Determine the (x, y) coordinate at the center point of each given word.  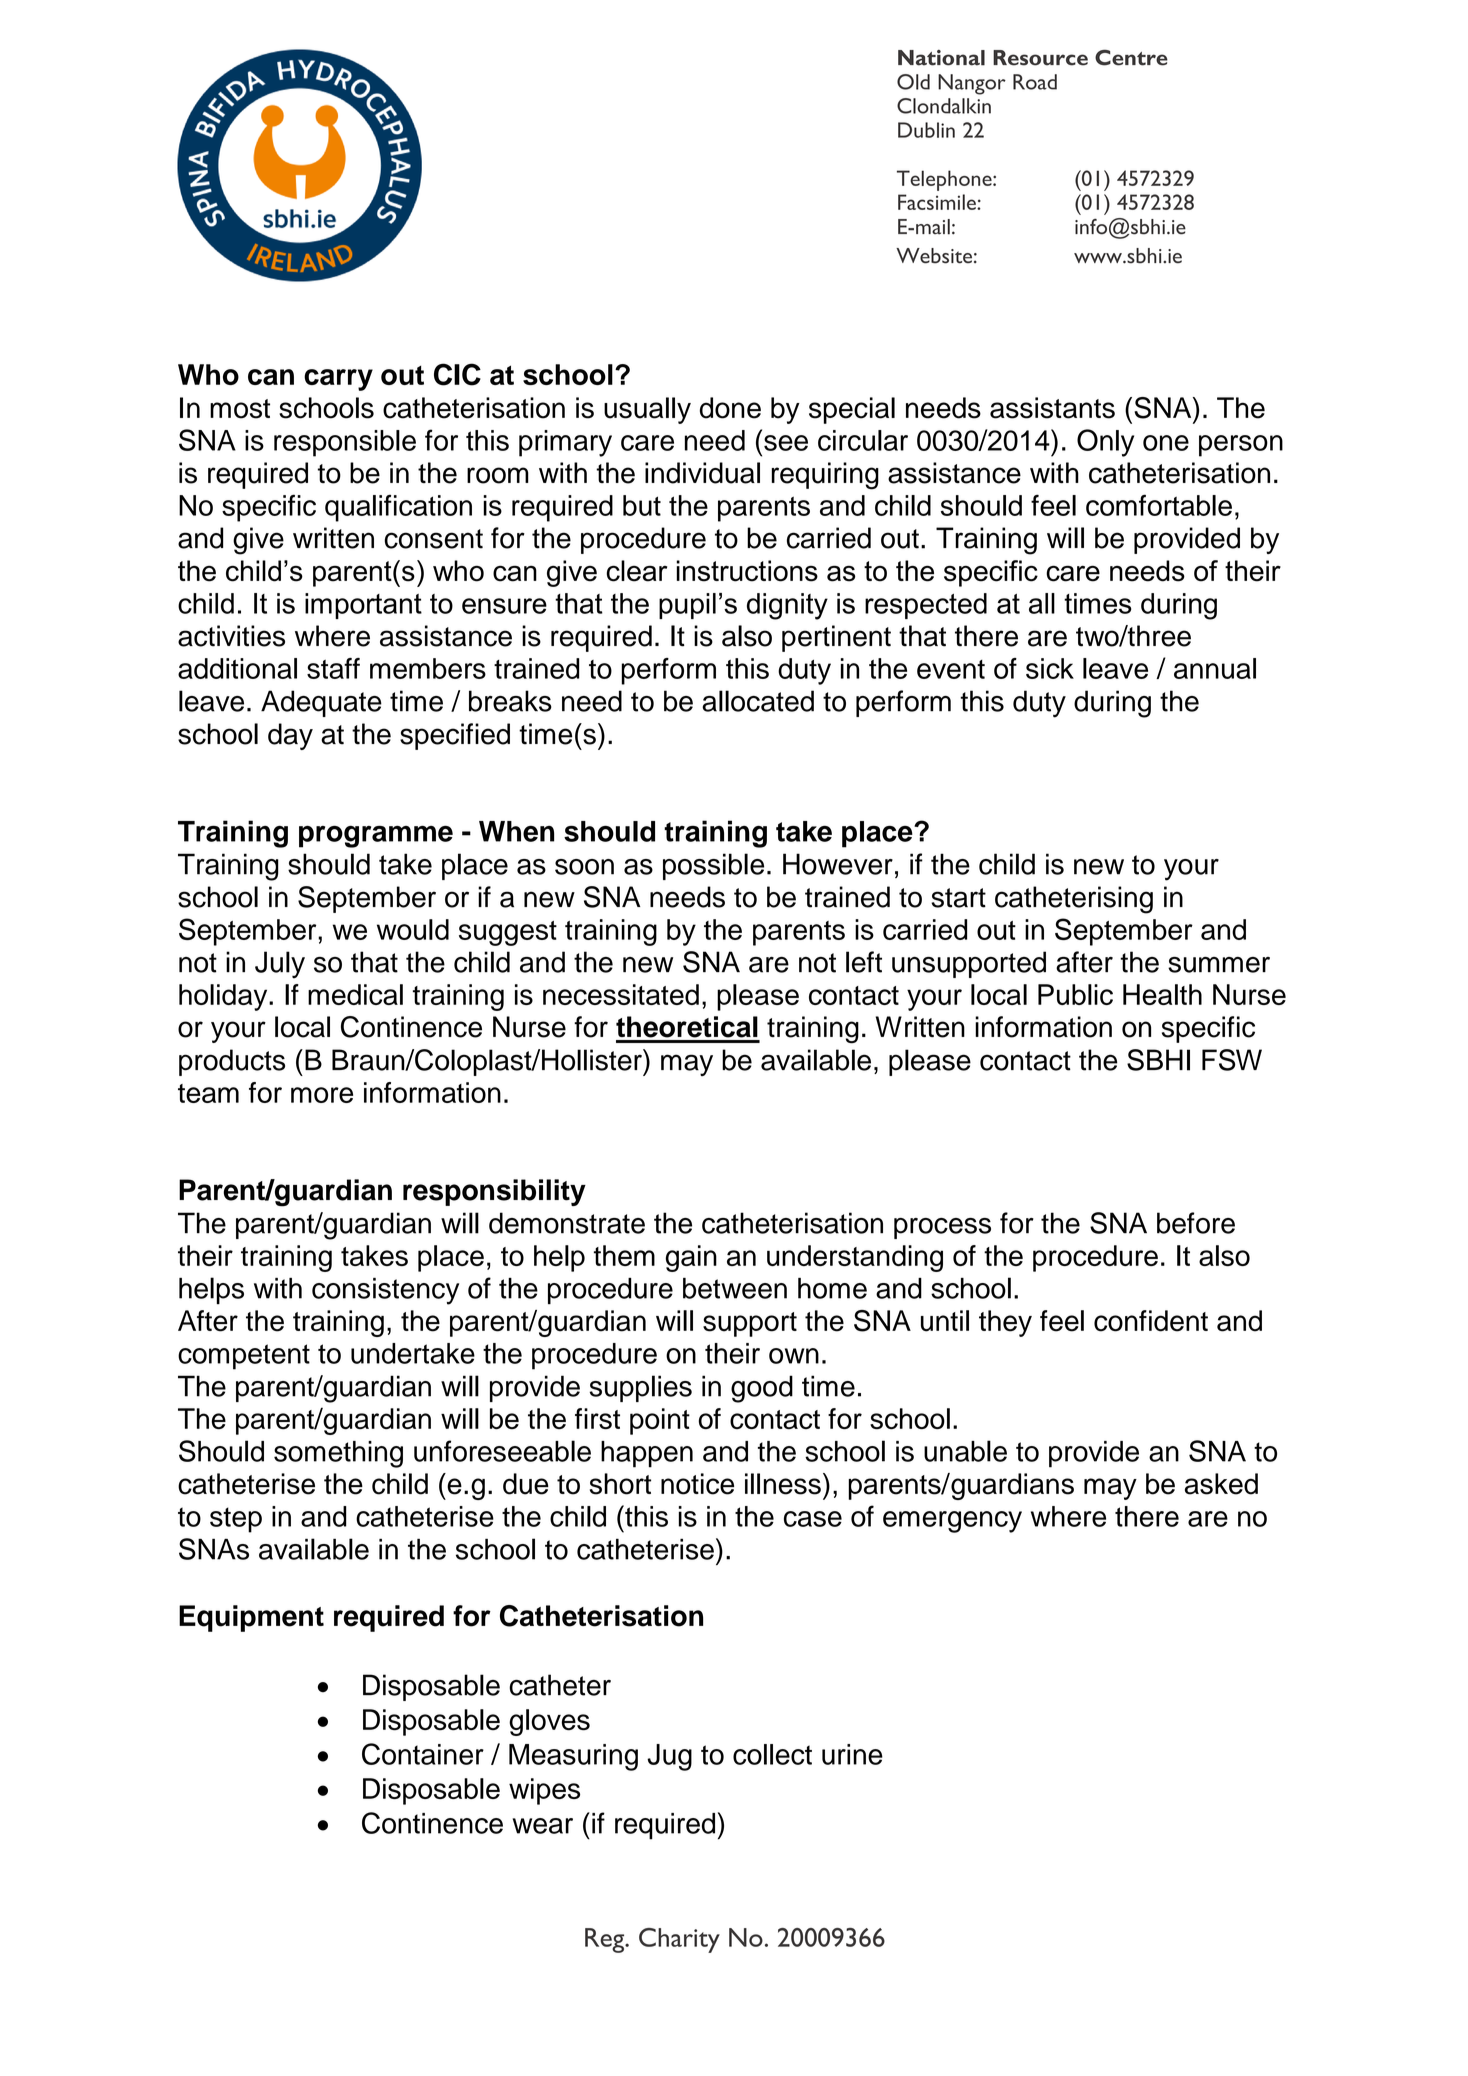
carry (338, 380)
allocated (758, 701)
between (735, 1288)
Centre (1131, 57)
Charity (679, 1940)
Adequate (321, 703)
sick (1050, 668)
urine (852, 1754)
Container (423, 1754)
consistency (385, 1291)
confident (1151, 1321)
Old (913, 82)
